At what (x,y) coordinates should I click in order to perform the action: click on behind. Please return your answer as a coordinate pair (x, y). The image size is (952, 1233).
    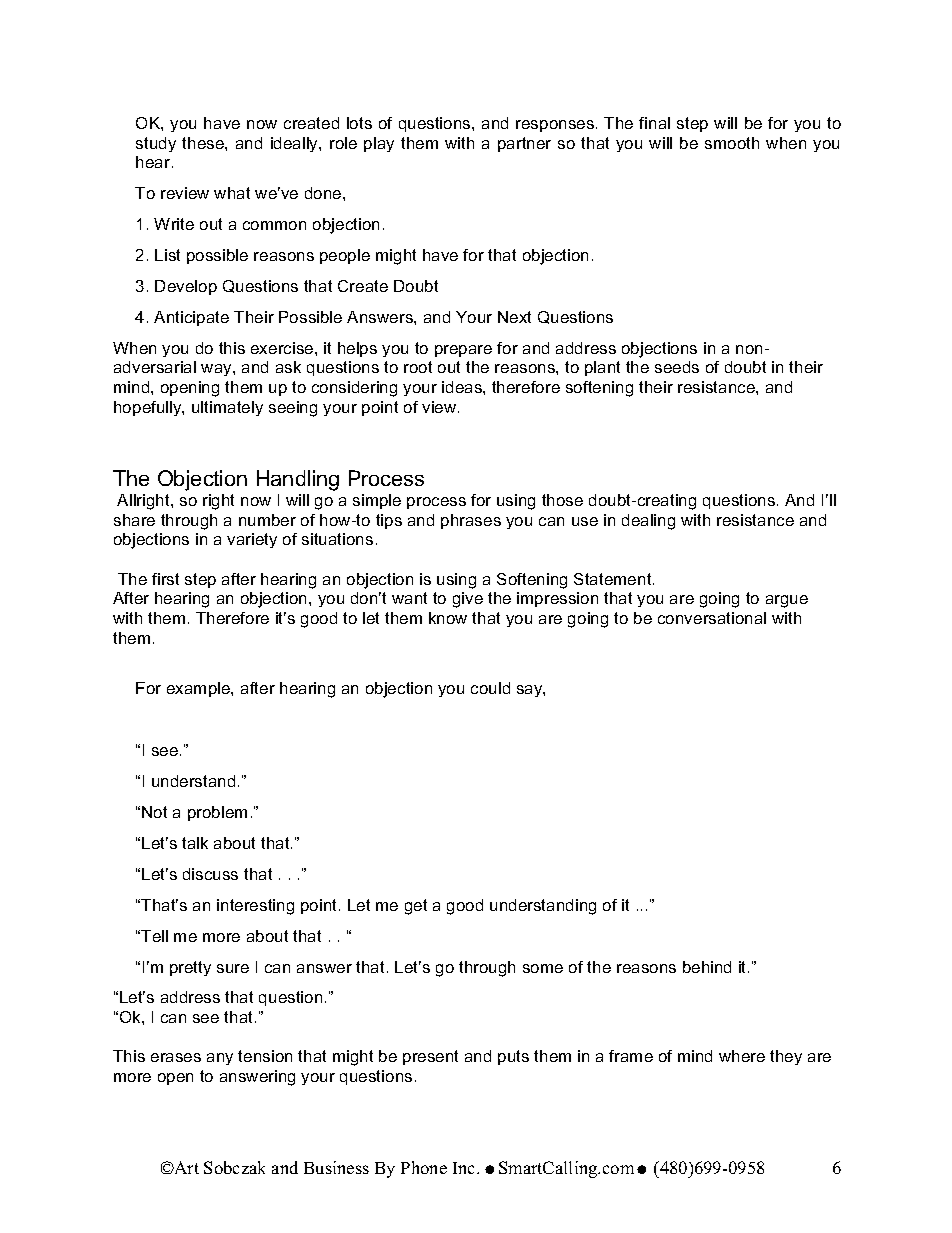
    Looking at the image, I should click on (707, 967).
